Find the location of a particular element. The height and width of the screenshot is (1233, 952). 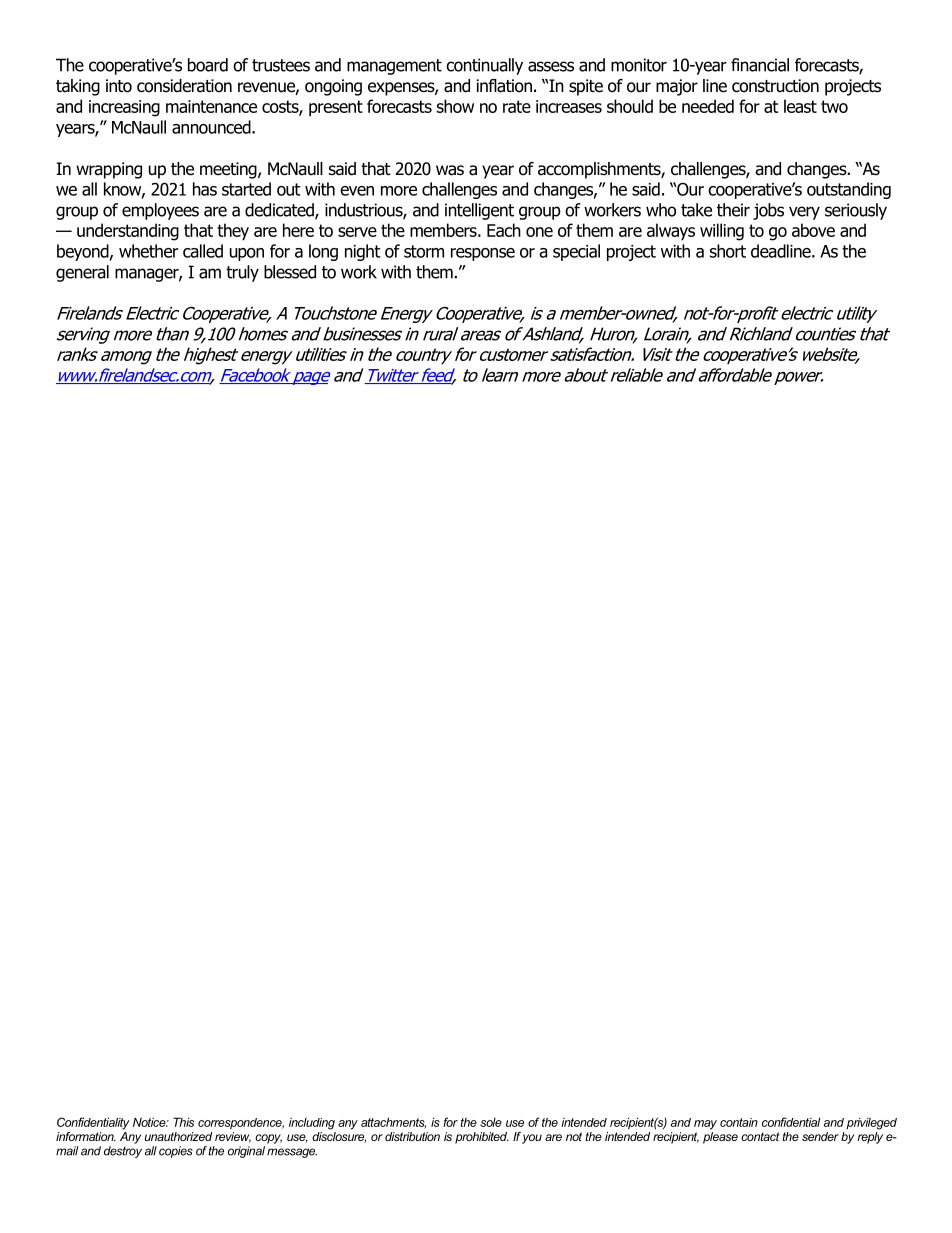

construction is located at coordinates (775, 86).
